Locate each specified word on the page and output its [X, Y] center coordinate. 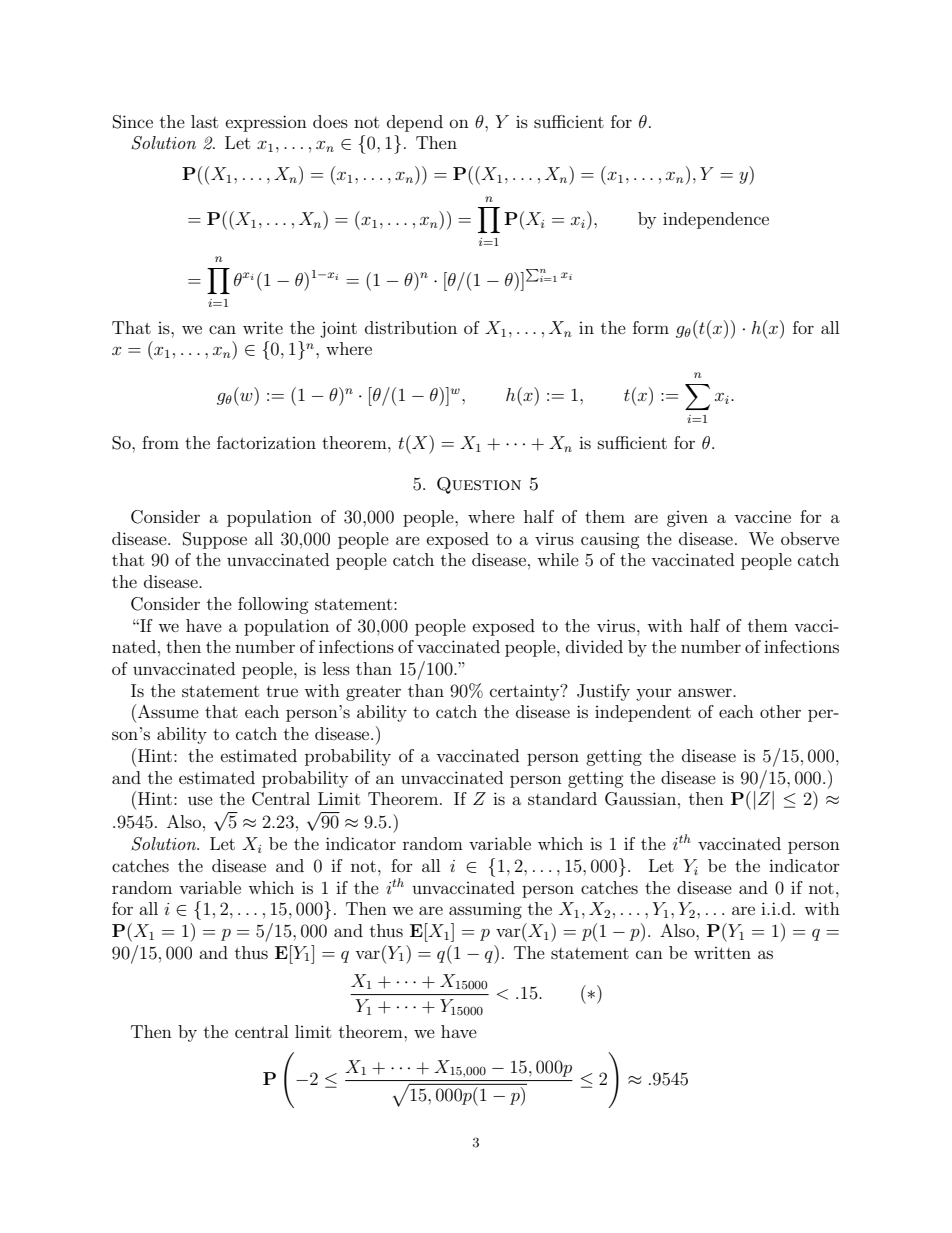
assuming [485, 910]
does [330, 121]
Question [479, 485]
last [204, 121]
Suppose [215, 540]
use [200, 800]
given [687, 519]
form [651, 327]
